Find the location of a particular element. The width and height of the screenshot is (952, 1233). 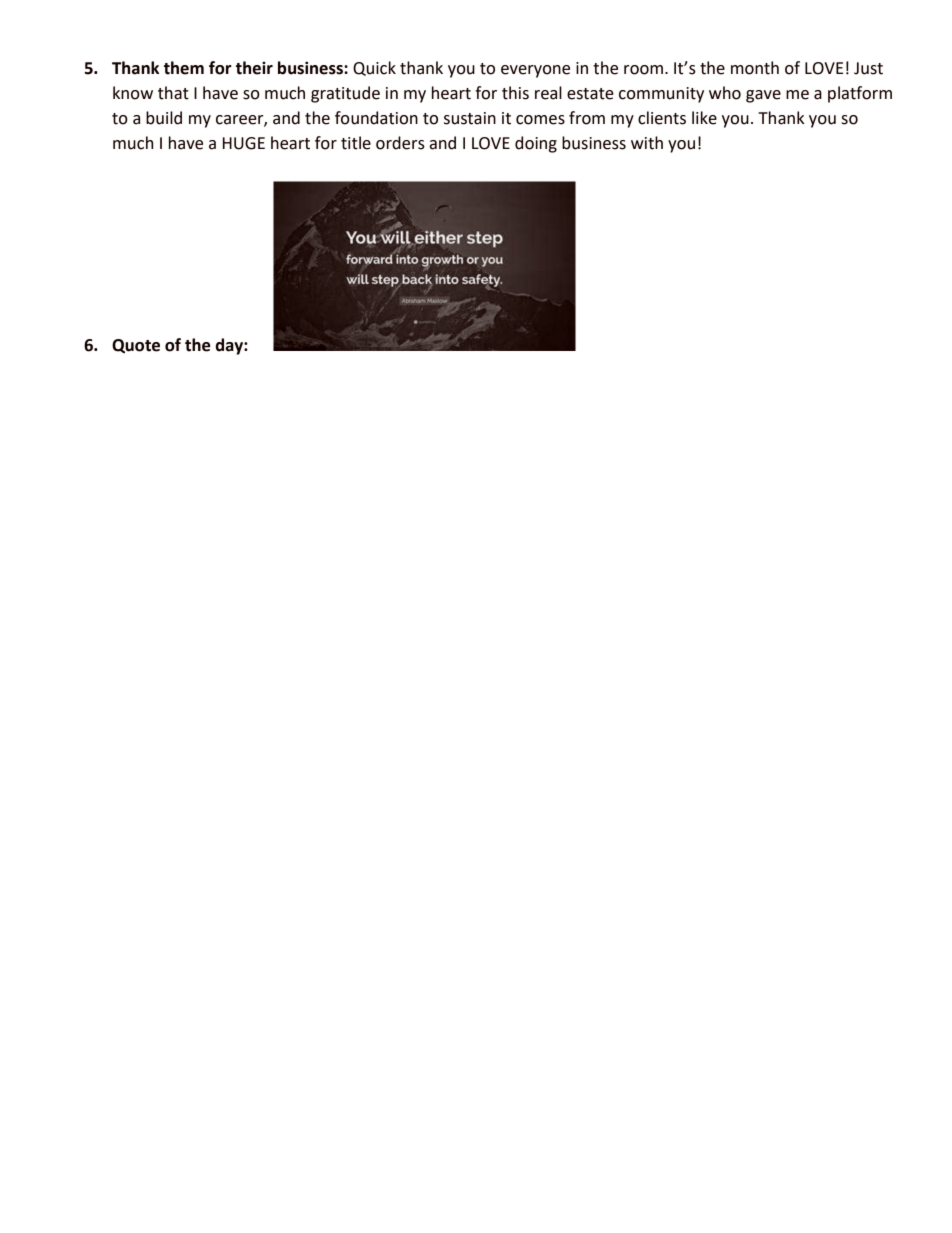

comes is located at coordinates (540, 120).
